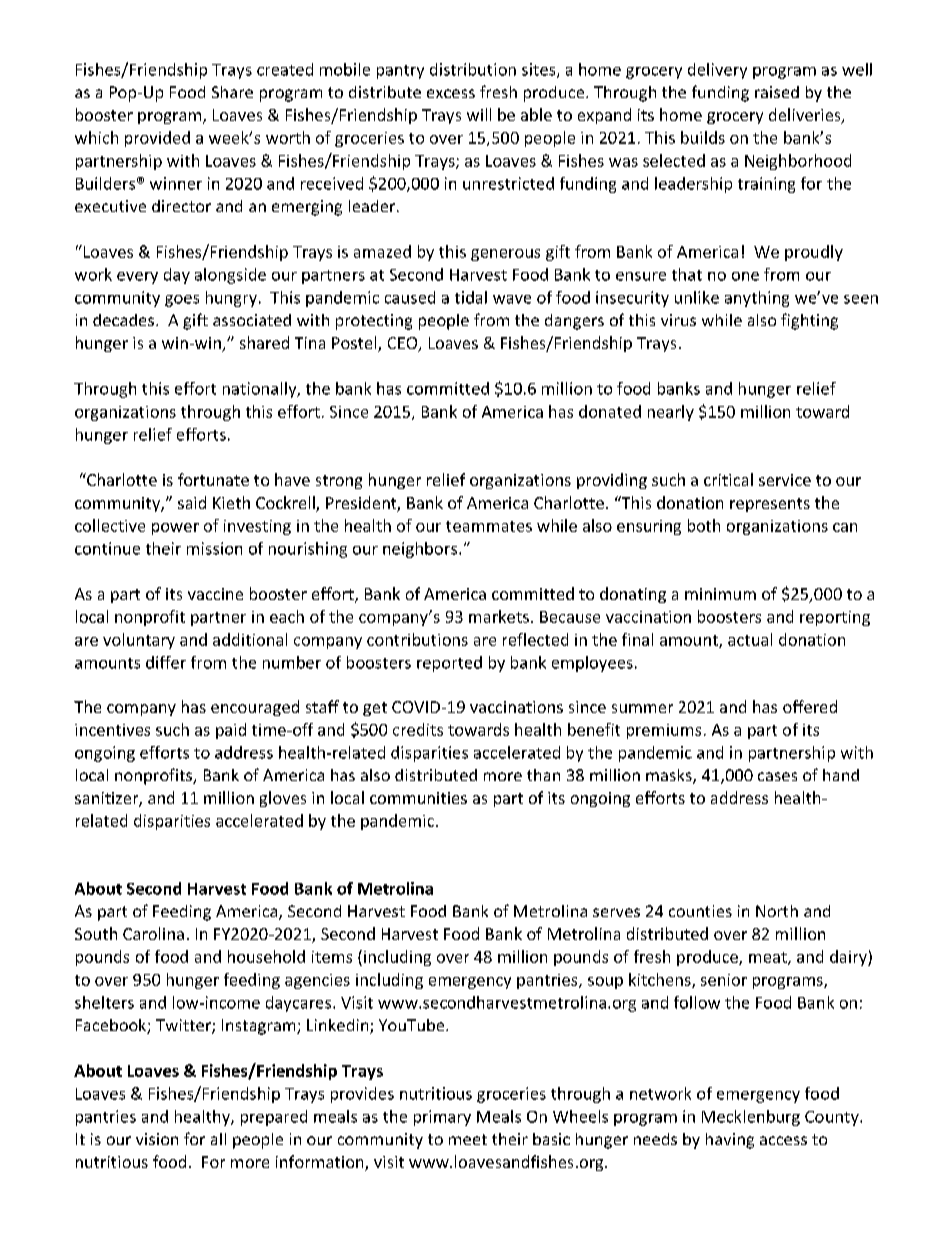 Image resolution: width=952 pixels, height=1233 pixels. What do you see at coordinates (777, 92) in the screenshot?
I see `raised` at bounding box center [777, 92].
